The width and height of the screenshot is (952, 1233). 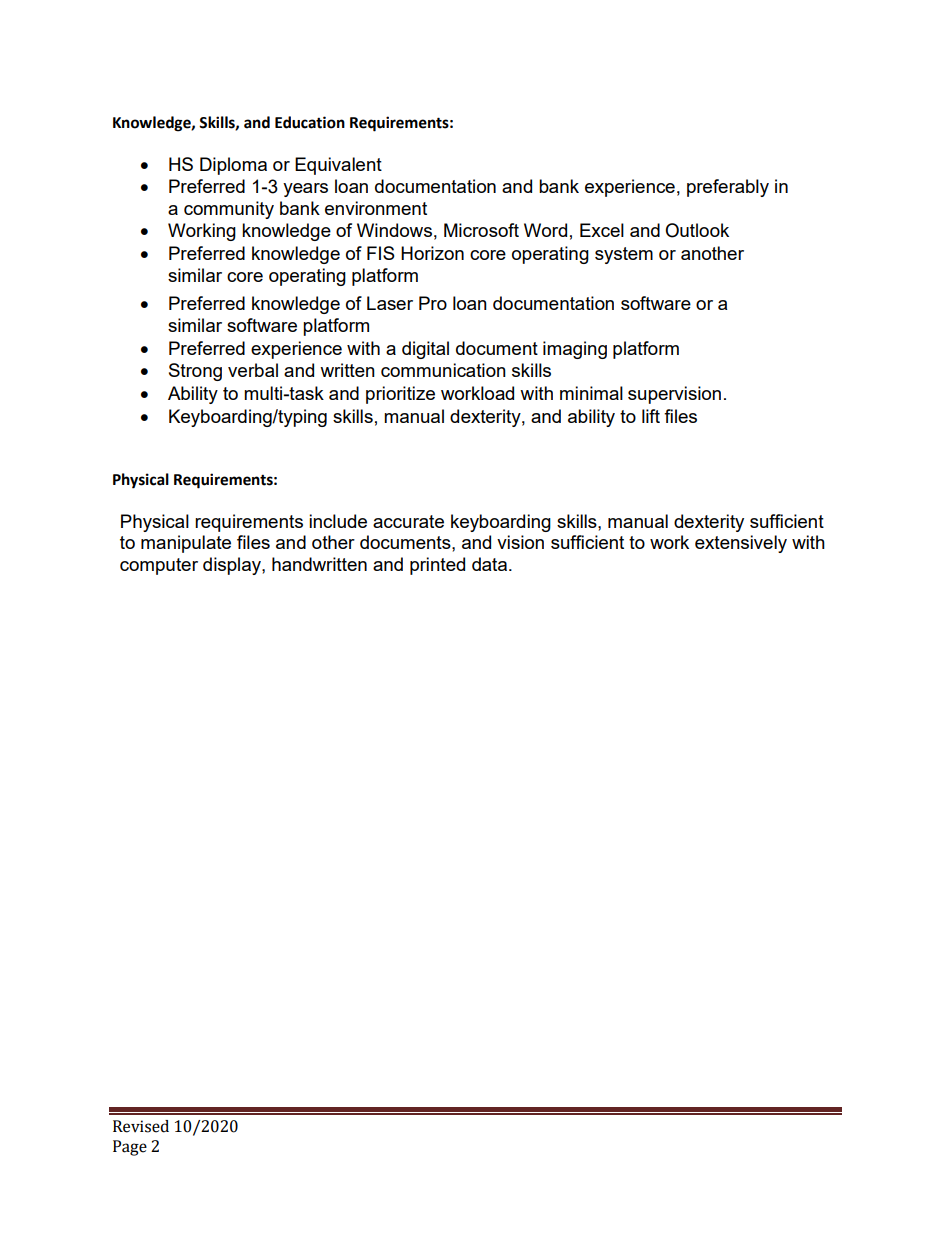 I want to click on Equivalent, so click(x=338, y=166).
